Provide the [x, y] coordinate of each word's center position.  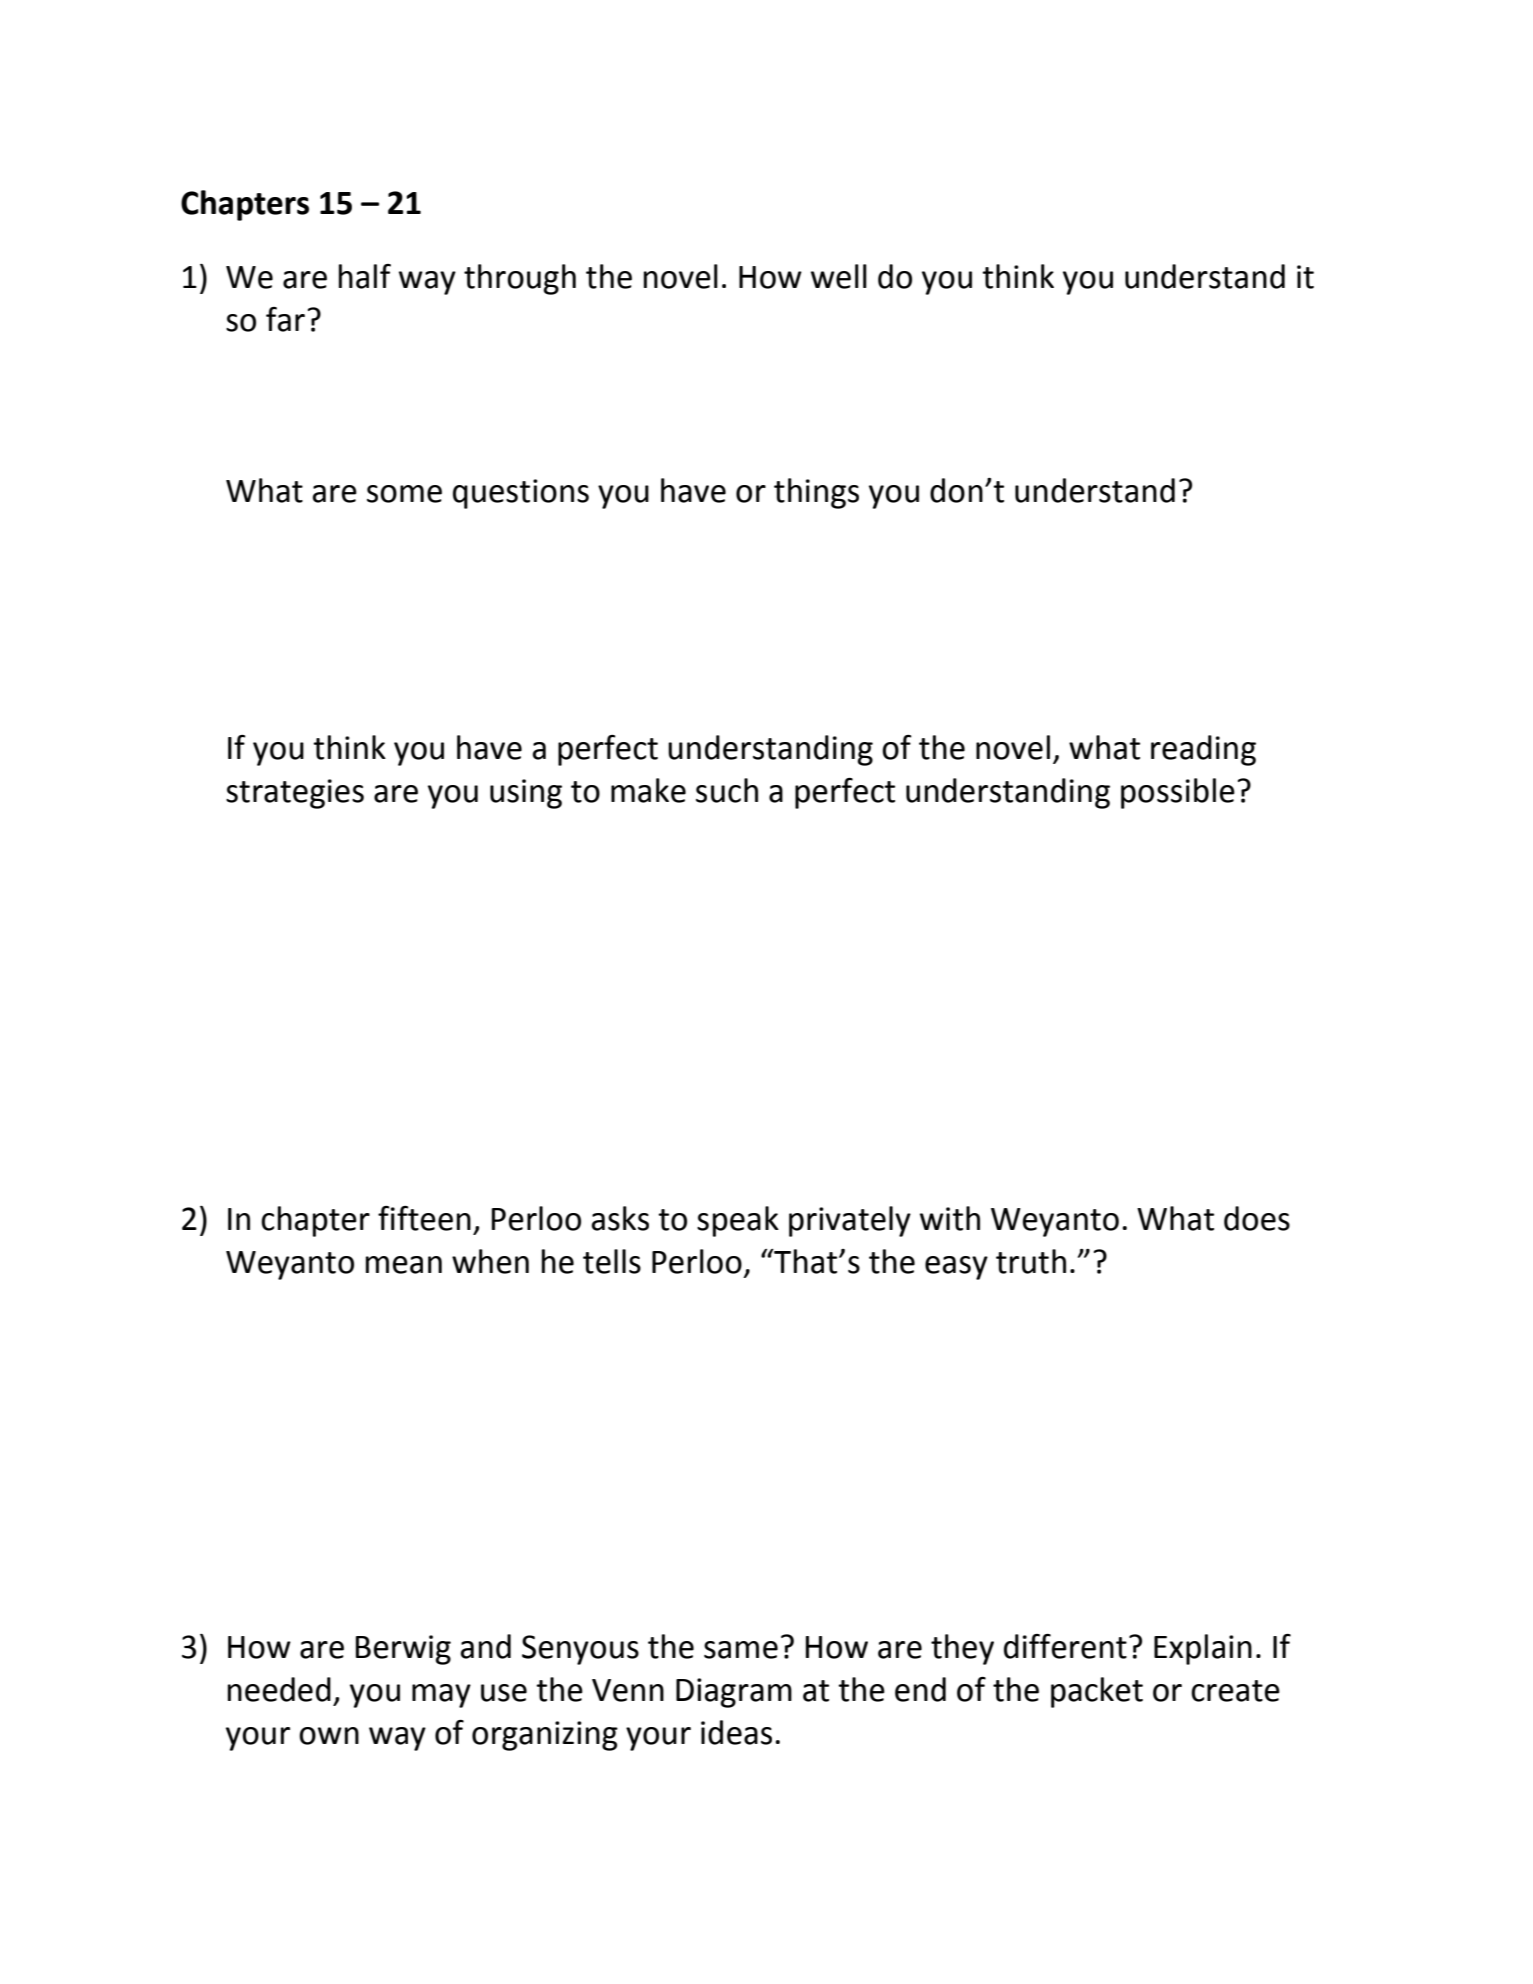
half [365, 276]
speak [738, 1221]
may [441, 1696]
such [727, 790]
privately [850, 1221]
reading [1203, 750]
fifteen [424, 1218]
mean [404, 1265]
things [816, 493]
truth [1031, 1261]
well [839, 276]
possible [1178, 793]
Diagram [734, 1693]
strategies [295, 794]
